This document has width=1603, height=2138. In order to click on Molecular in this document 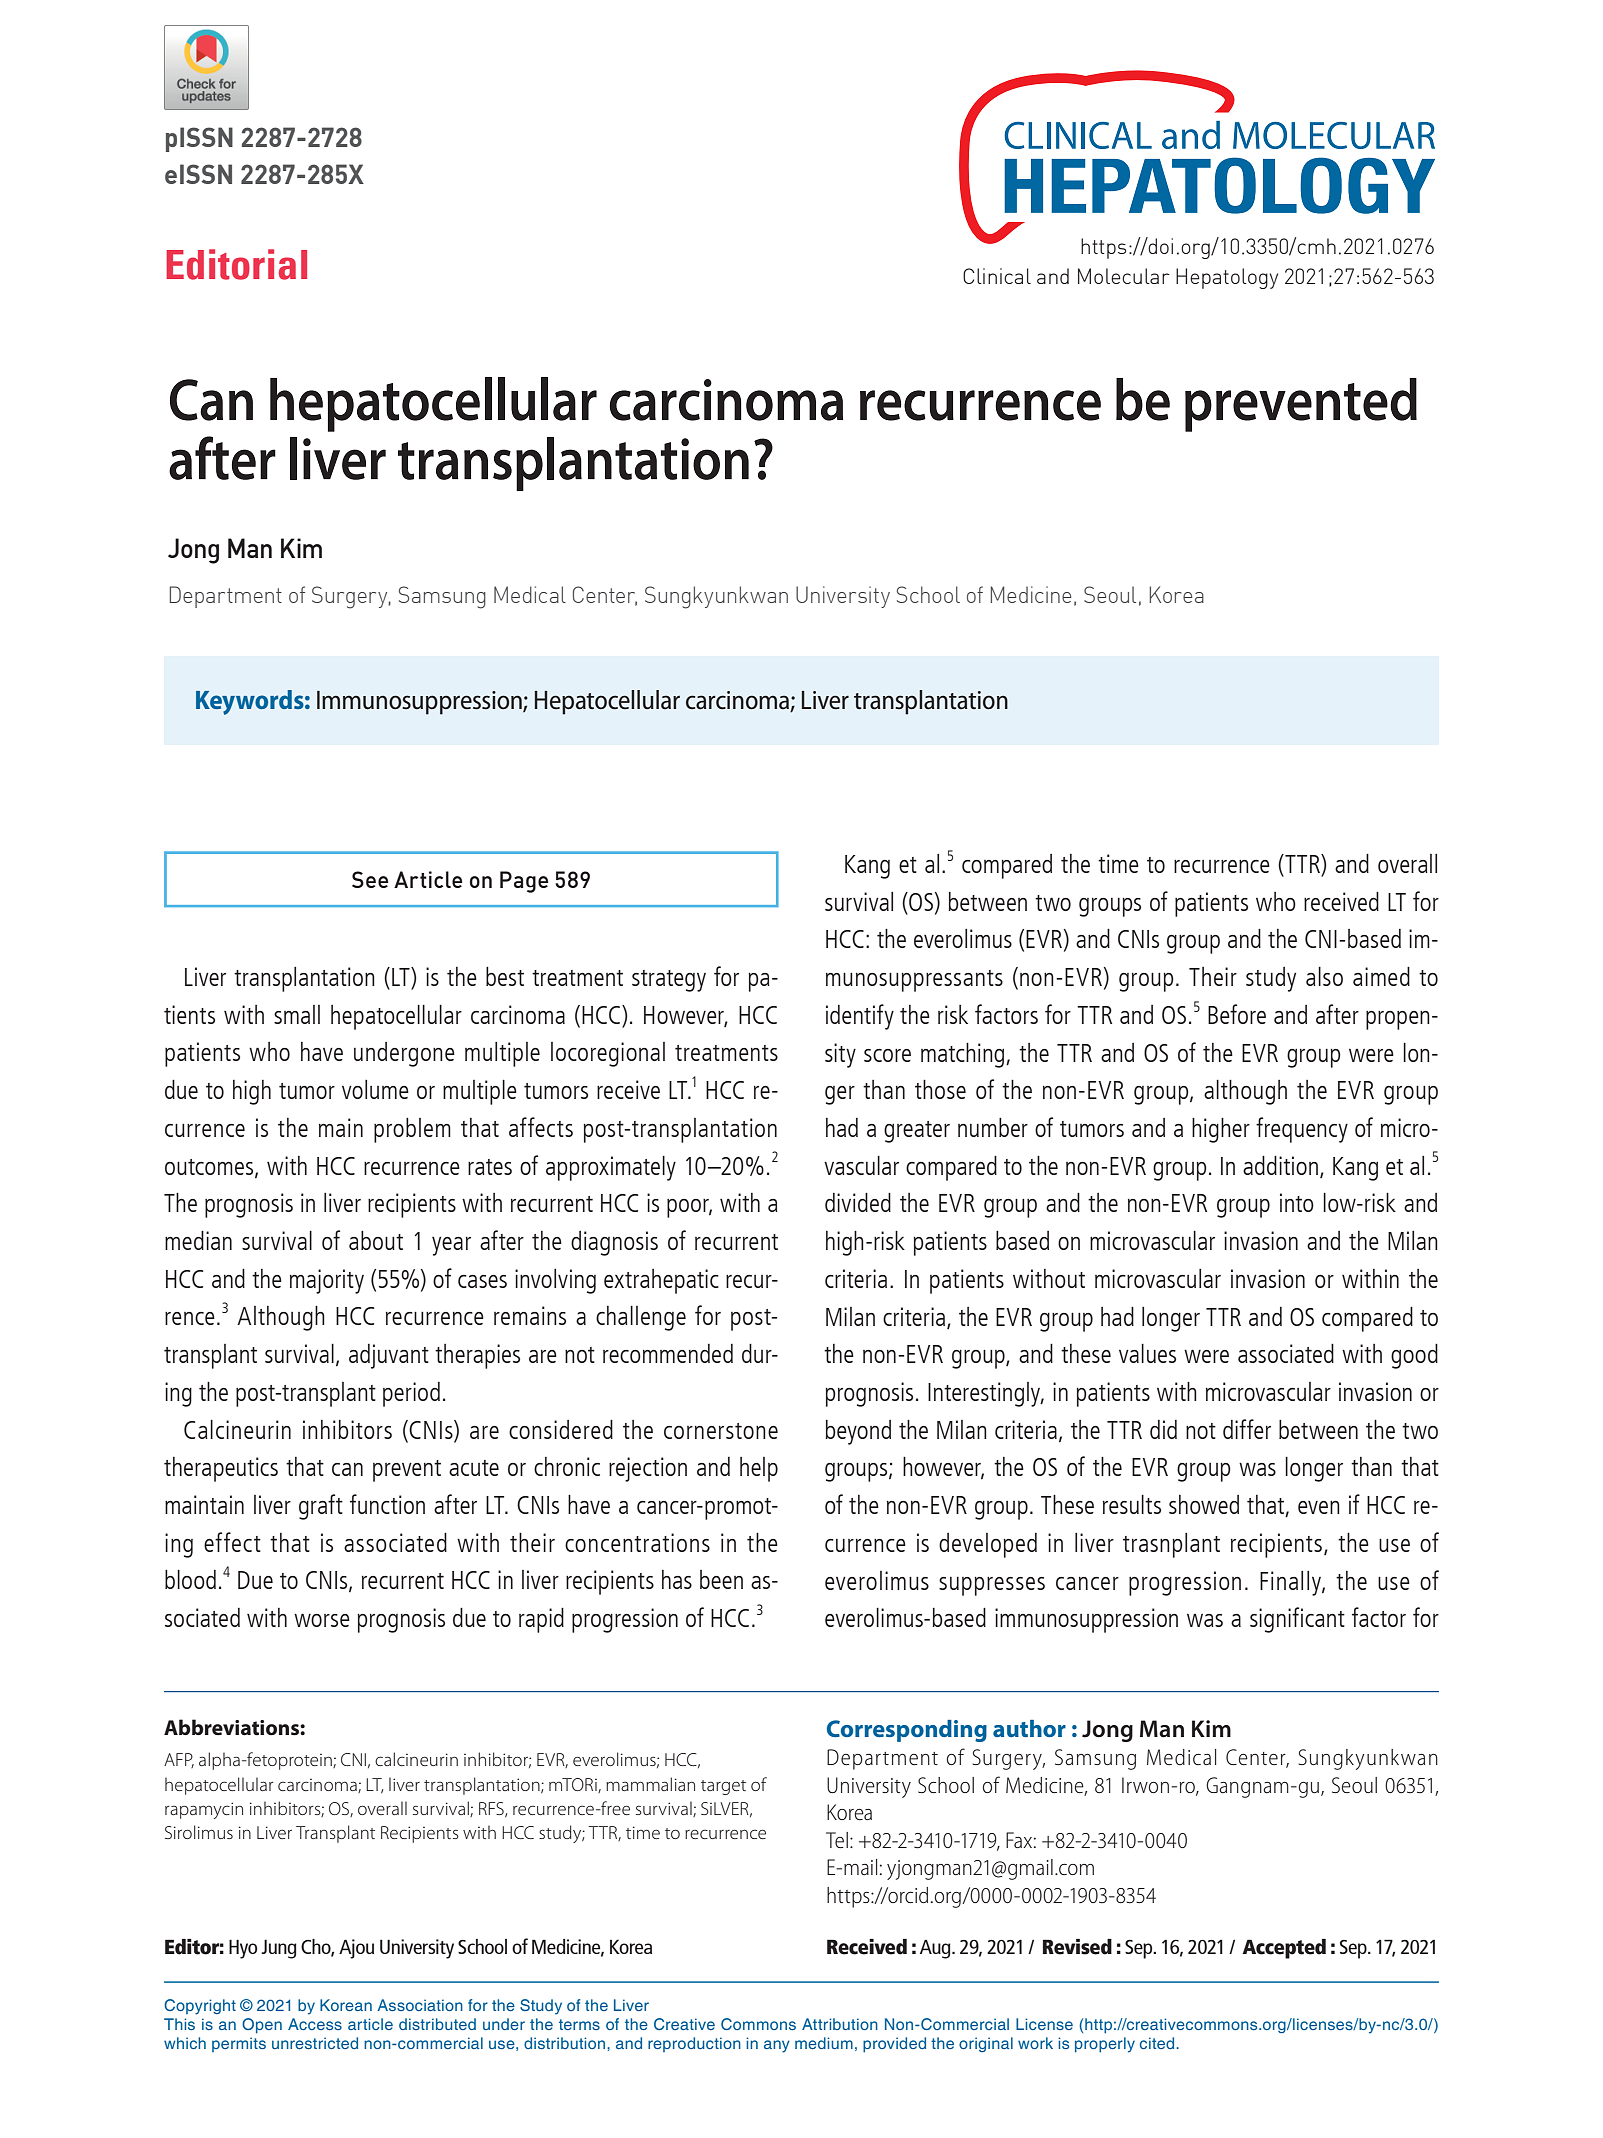, I will do `click(1124, 276)`.
